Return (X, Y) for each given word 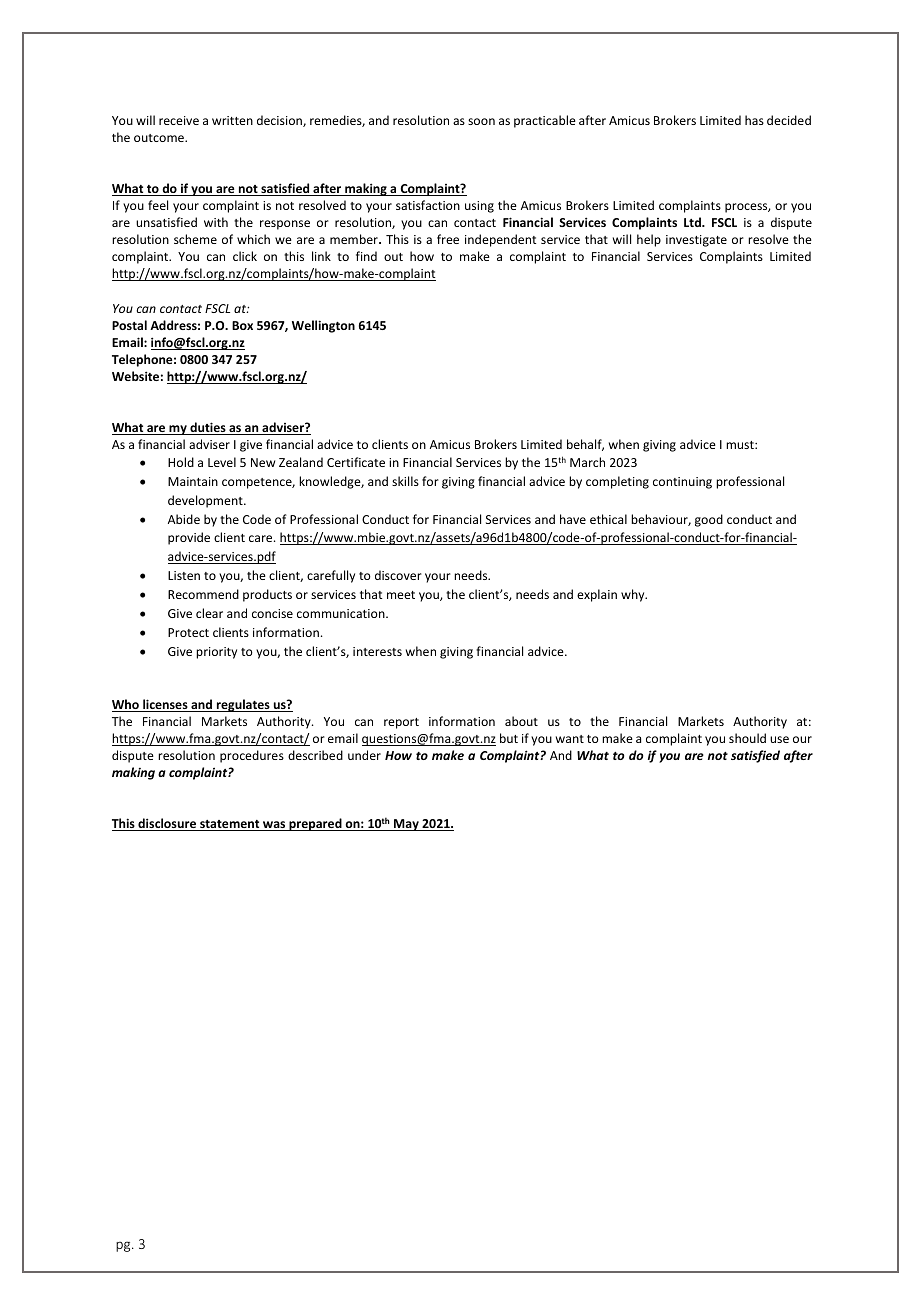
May (406, 825)
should (747, 738)
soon (481, 121)
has (754, 120)
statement (230, 825)
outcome (160, 138)
